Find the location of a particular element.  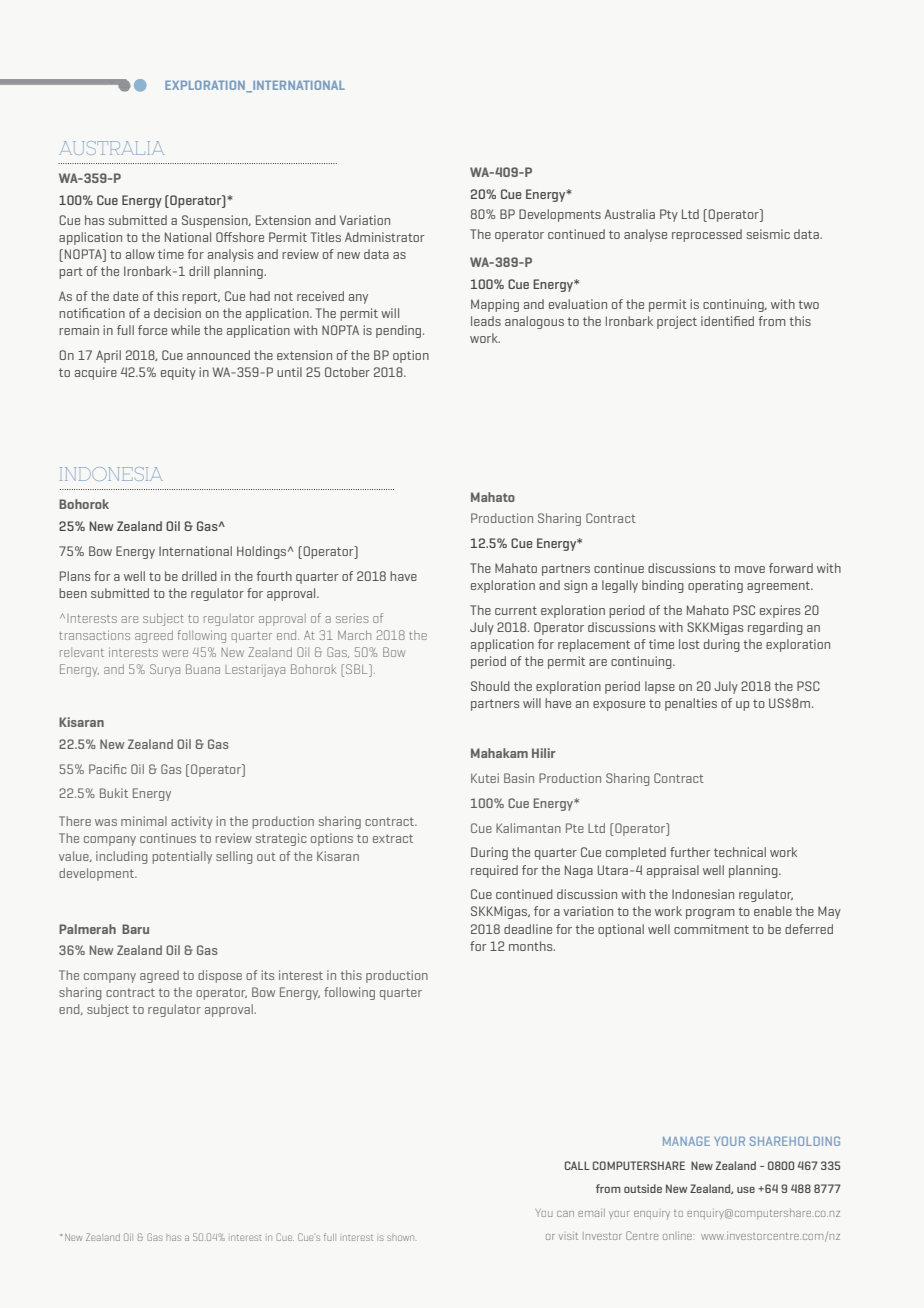

allow is located at coordinates (140, 254).
